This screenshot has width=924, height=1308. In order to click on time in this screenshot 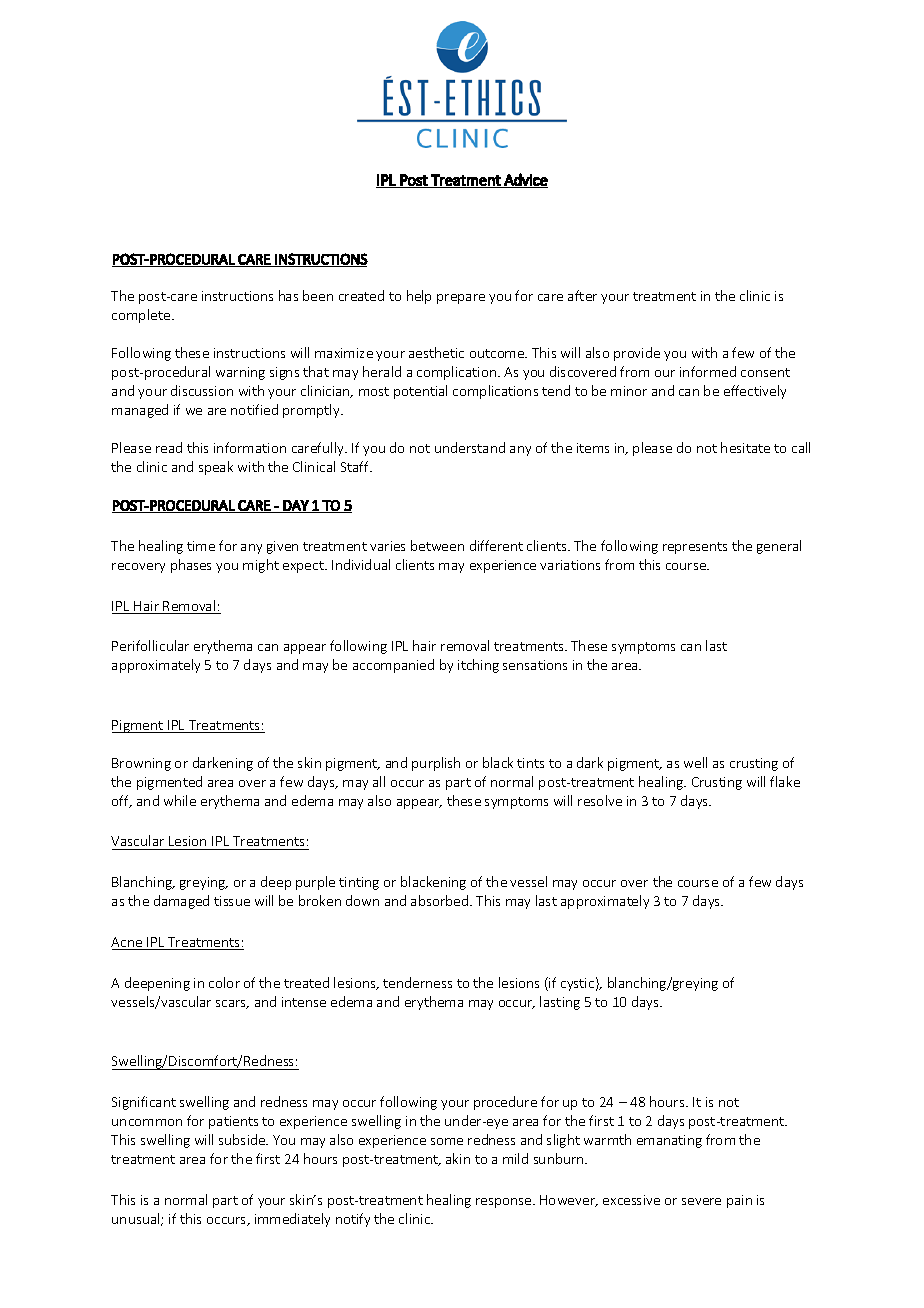, I will do `click(201, 546)`.
